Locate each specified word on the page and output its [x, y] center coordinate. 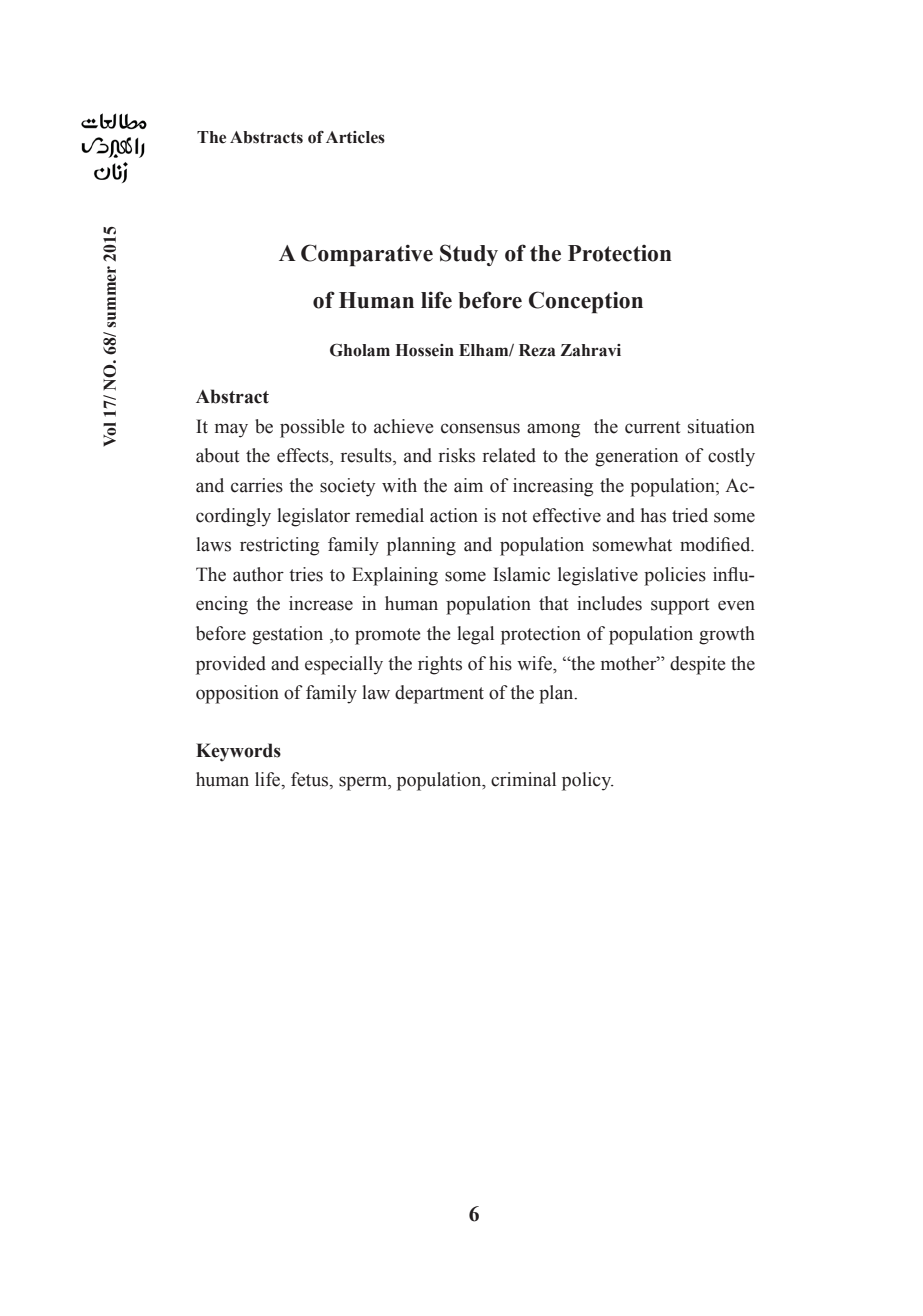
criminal [523, 779]
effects [304, 456]
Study [469, 255]
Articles [355, 137]
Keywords [238, 752]
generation [636, 457]
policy [588, 781]
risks [456, 455]
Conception [586, 302]
